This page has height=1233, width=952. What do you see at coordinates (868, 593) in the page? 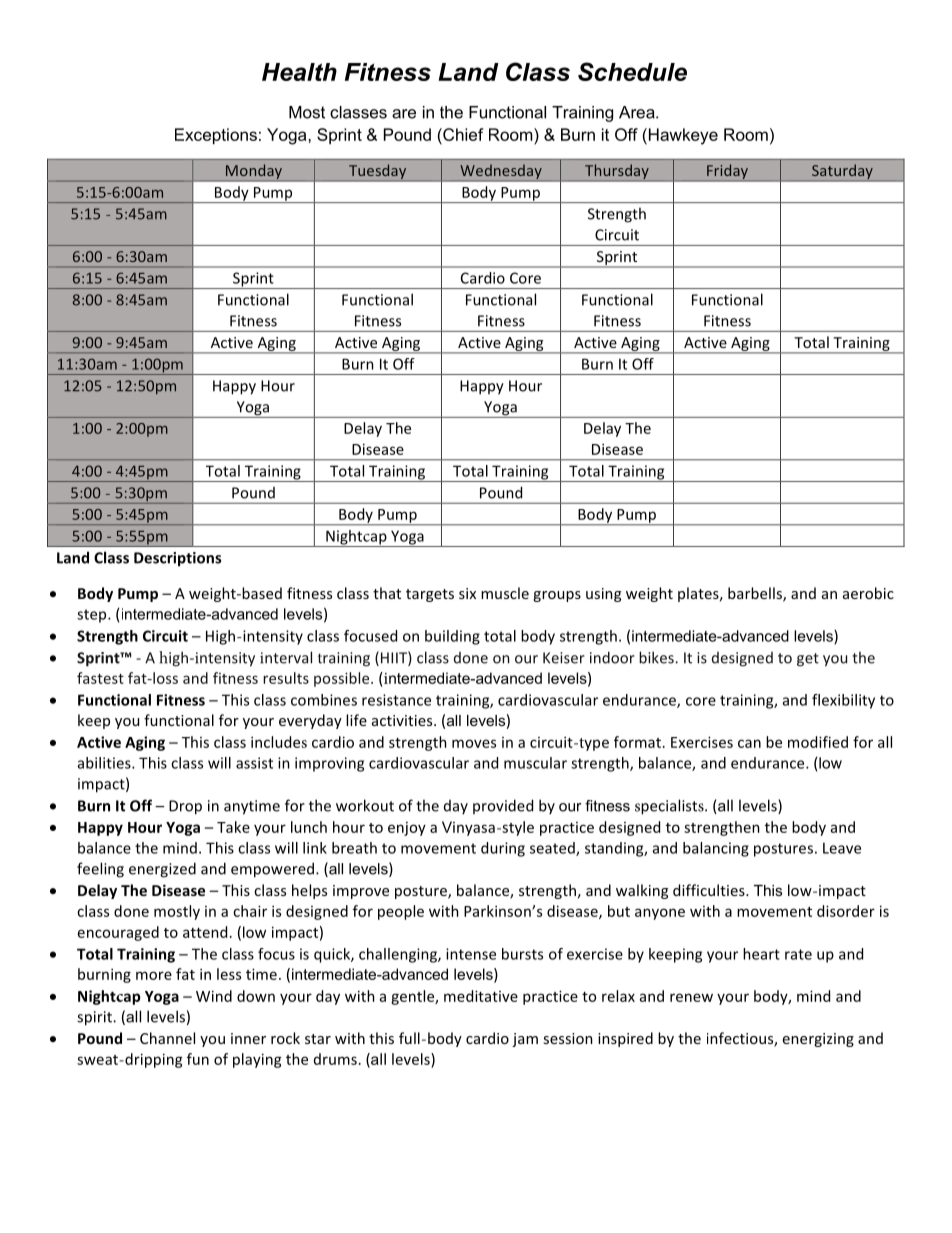
I see `aerobic` at bounding box center [868, 593].
